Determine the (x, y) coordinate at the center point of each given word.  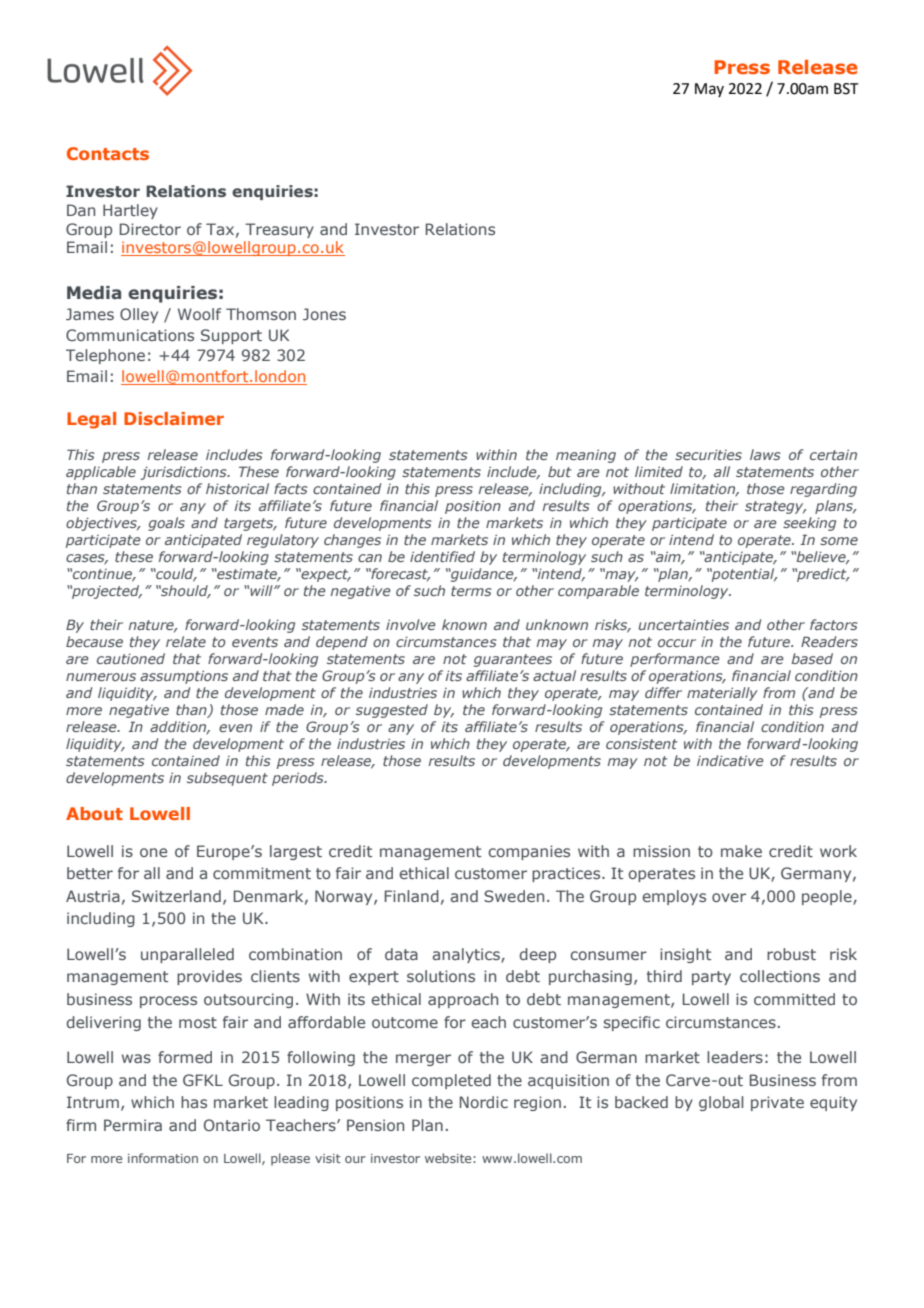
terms (471, 591)
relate (186, 641)
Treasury (279, 230)
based (812, 658)
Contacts (108, 153)
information (163, 1158)
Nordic (484, 1102)
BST (846, 89)
